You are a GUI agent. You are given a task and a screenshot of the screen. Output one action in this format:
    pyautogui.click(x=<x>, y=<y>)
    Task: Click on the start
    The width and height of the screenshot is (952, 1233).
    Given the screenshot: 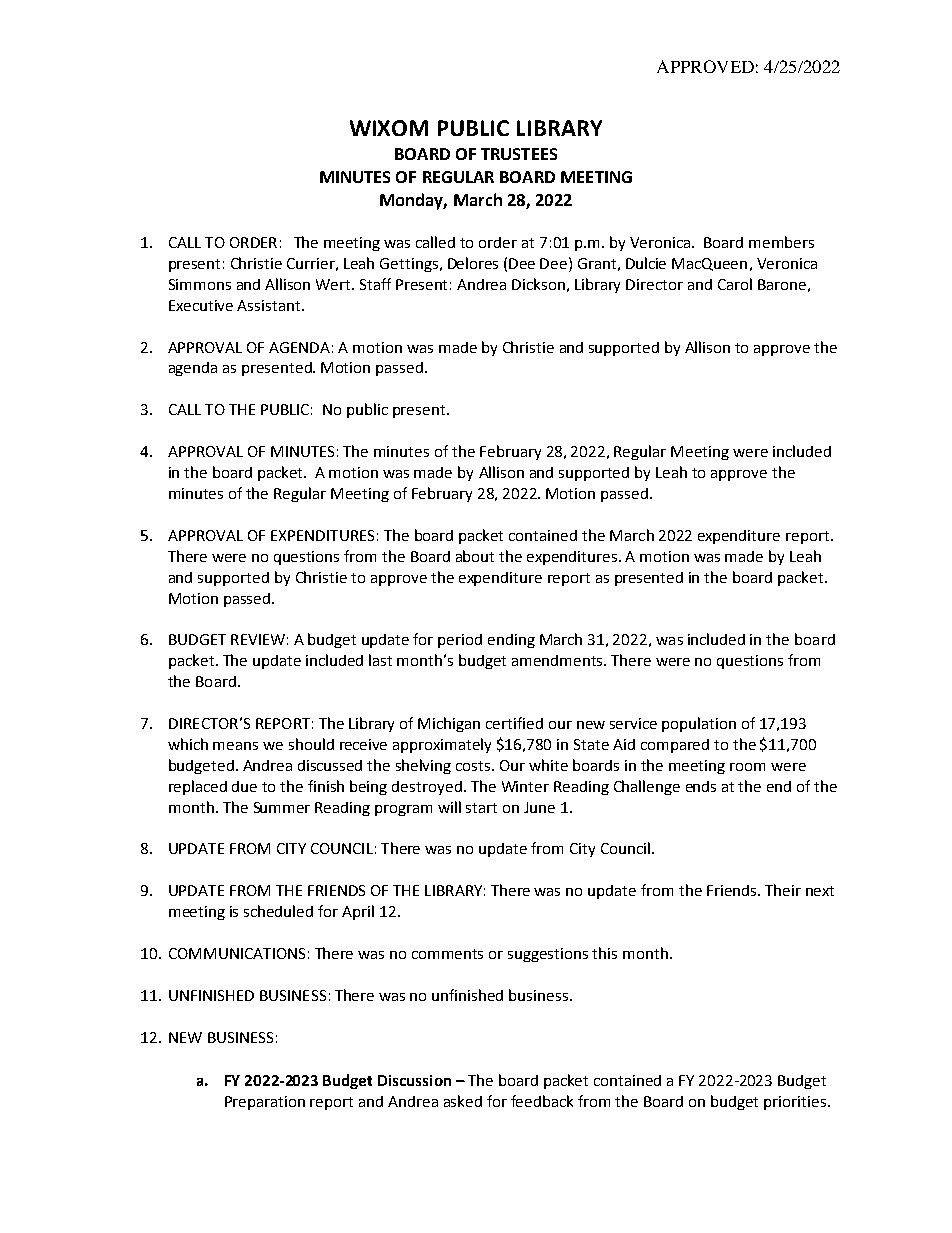 What is the action you would take?
    pyautogui.click(x=481, y=808)
